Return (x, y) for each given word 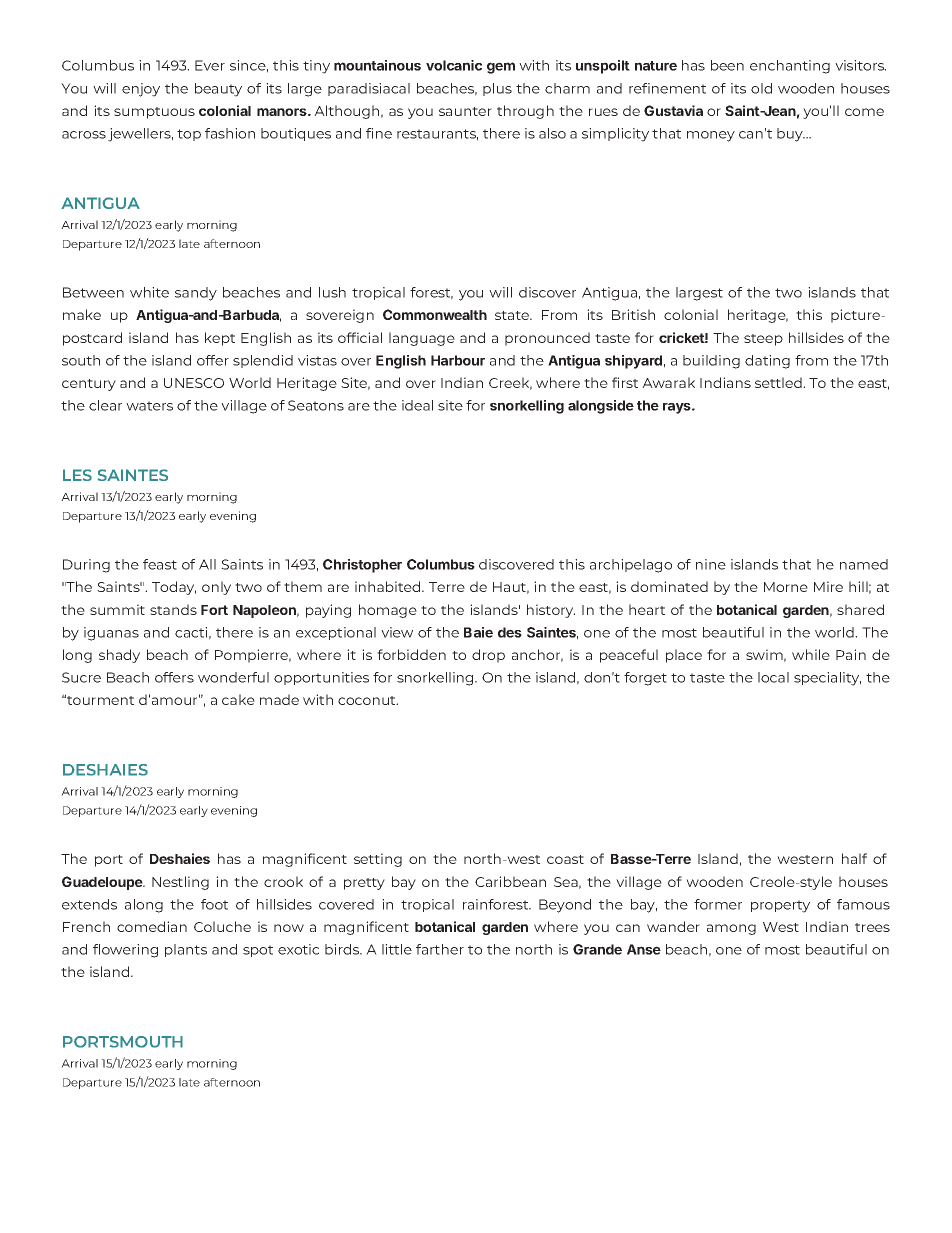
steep (763, 340)
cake (238, 699)
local (773, 677)
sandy (196, 294)
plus (497, 89)
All (207, 564)
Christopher (362, 566)
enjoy (141, 90)
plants (186, 950)
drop (488, 656)
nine (711, 564)
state (513, 315)
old (761, 88)
